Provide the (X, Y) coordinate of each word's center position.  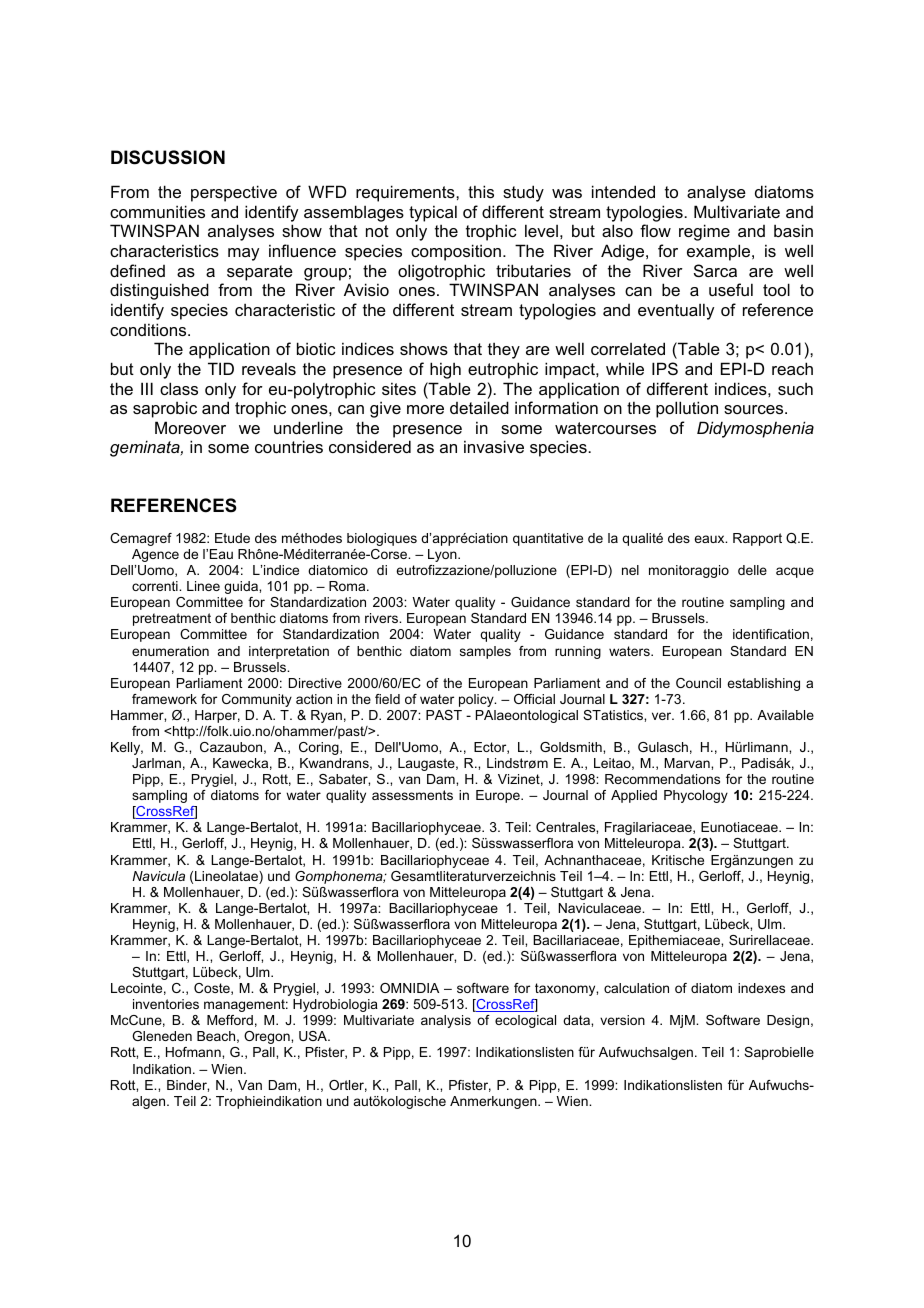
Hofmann (194, 1052)
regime (704, 232)
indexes (761, 988)
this (481, 191)
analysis (446, 1021)
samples (485, 652)
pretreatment (172, 619)
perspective (234, 193)
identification (771, 634)
